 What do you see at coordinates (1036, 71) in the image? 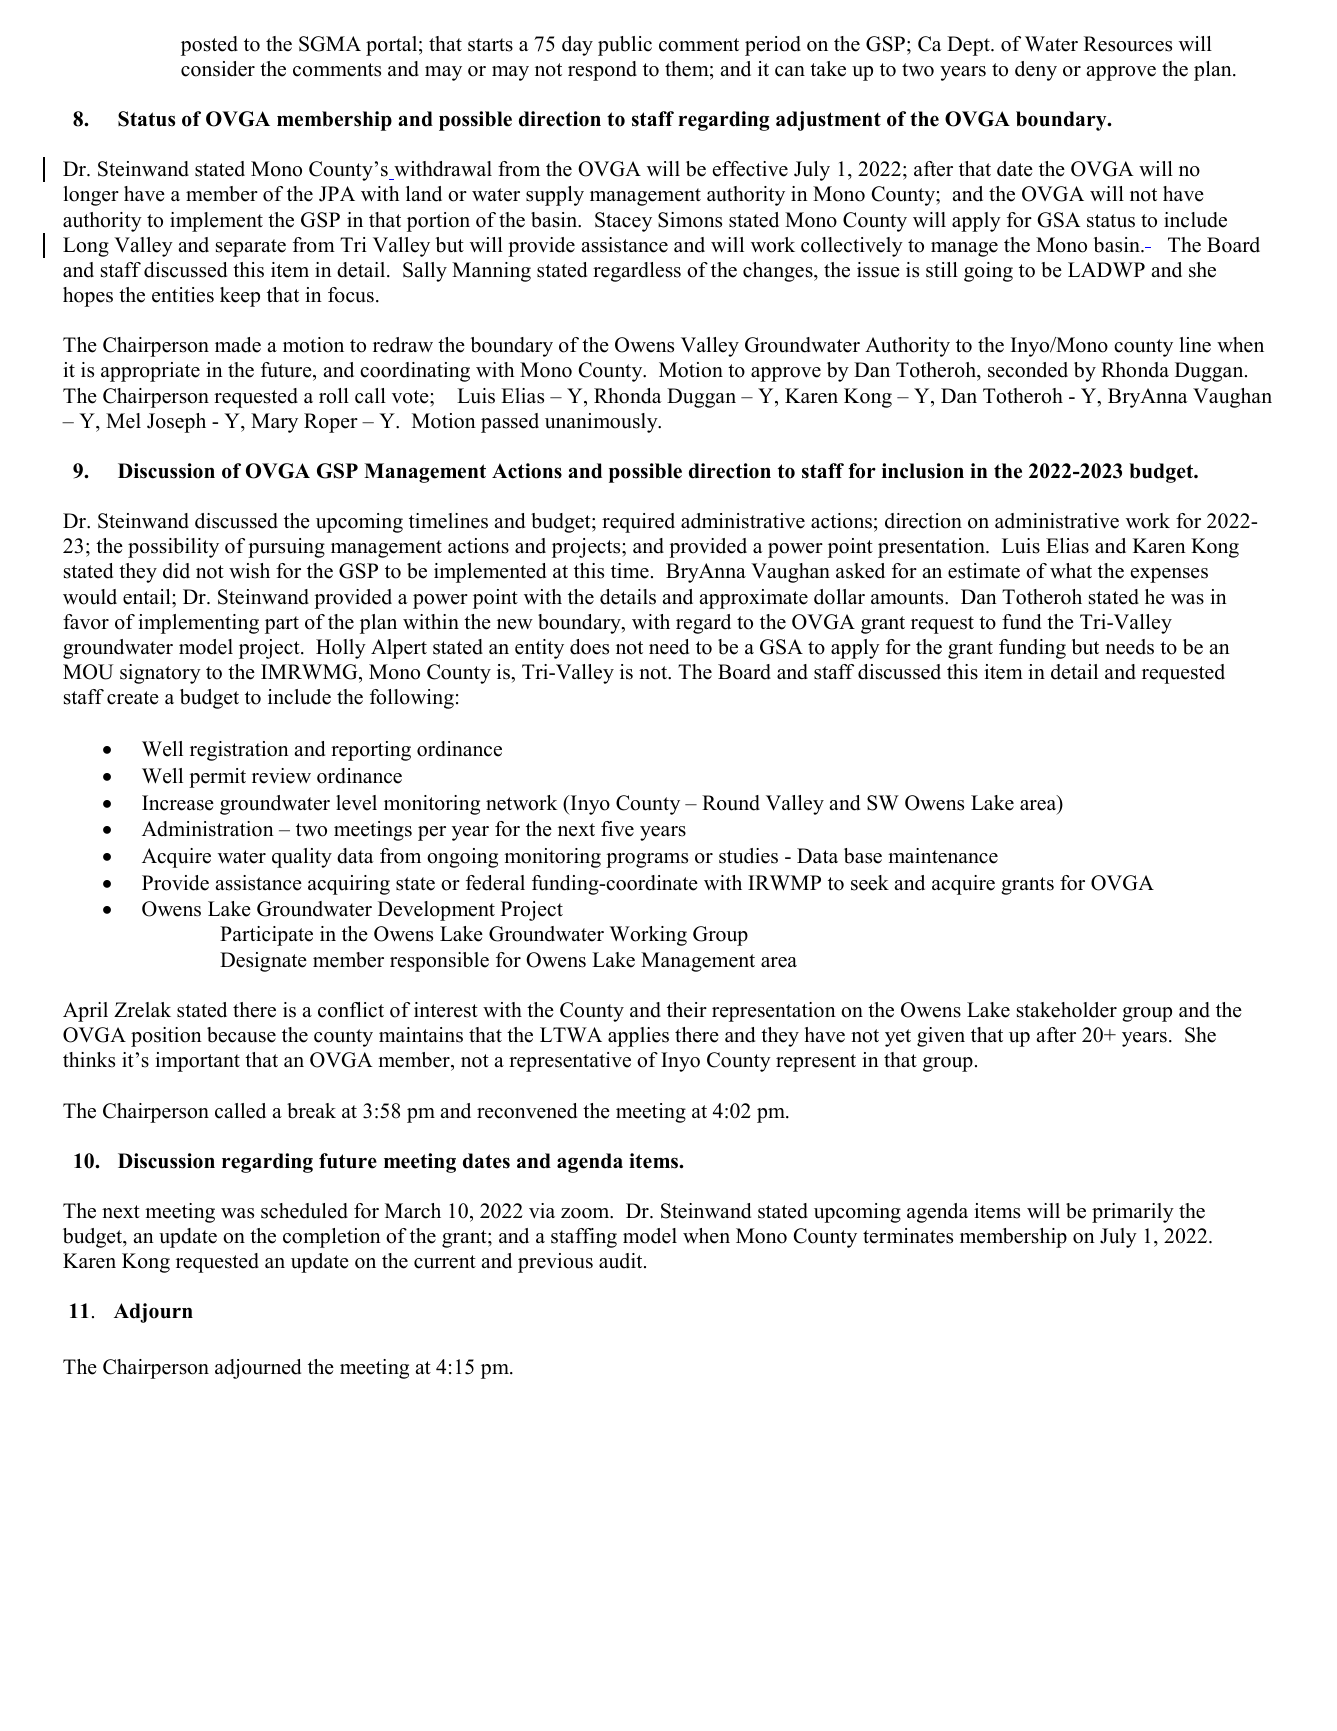
I see `deny` at bounding box center [1036, 71].
